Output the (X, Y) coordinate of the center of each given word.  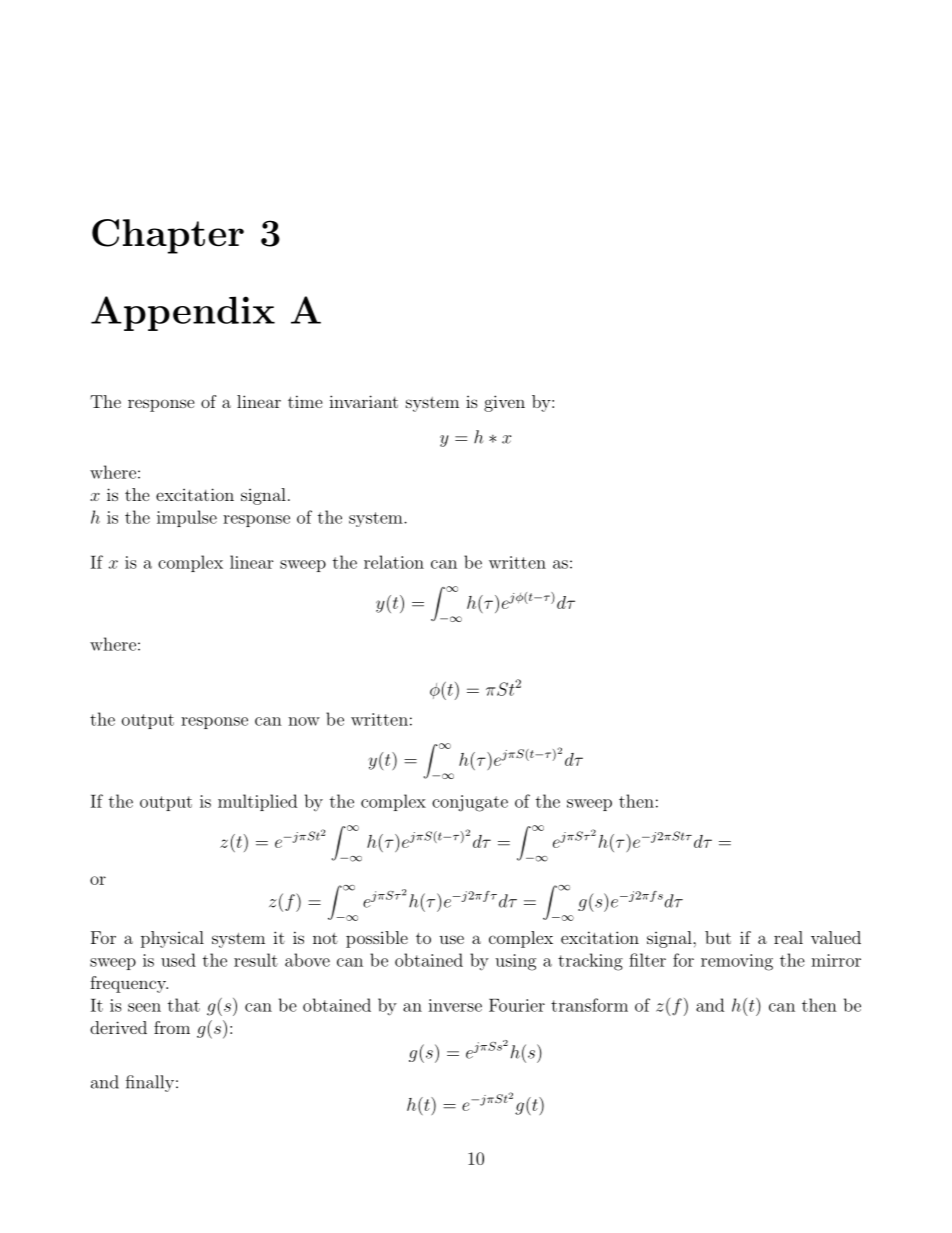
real (788, 937)
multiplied (257, 802)
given (504, 403)
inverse (455, 1005)
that (184, 1005)
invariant (363, 401)
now (304, 721)
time (305, 401)
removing (737, 962)
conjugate (470, 803)
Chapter (168, 236)
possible (377, 939)
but (718, 937)
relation (394, 562)
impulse (187, 518)
